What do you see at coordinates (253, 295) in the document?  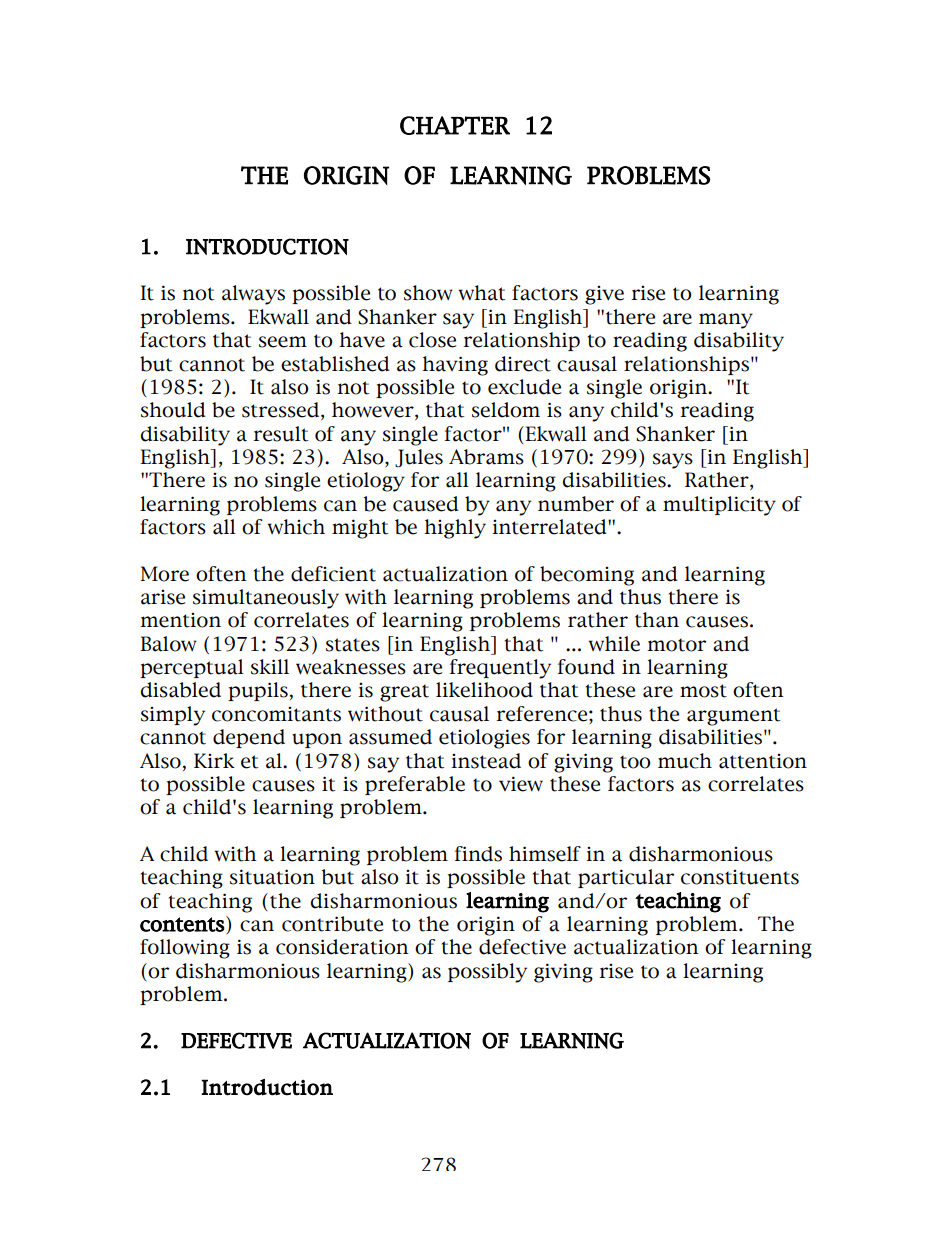 I see `always` at bounding box center [253, 295].
